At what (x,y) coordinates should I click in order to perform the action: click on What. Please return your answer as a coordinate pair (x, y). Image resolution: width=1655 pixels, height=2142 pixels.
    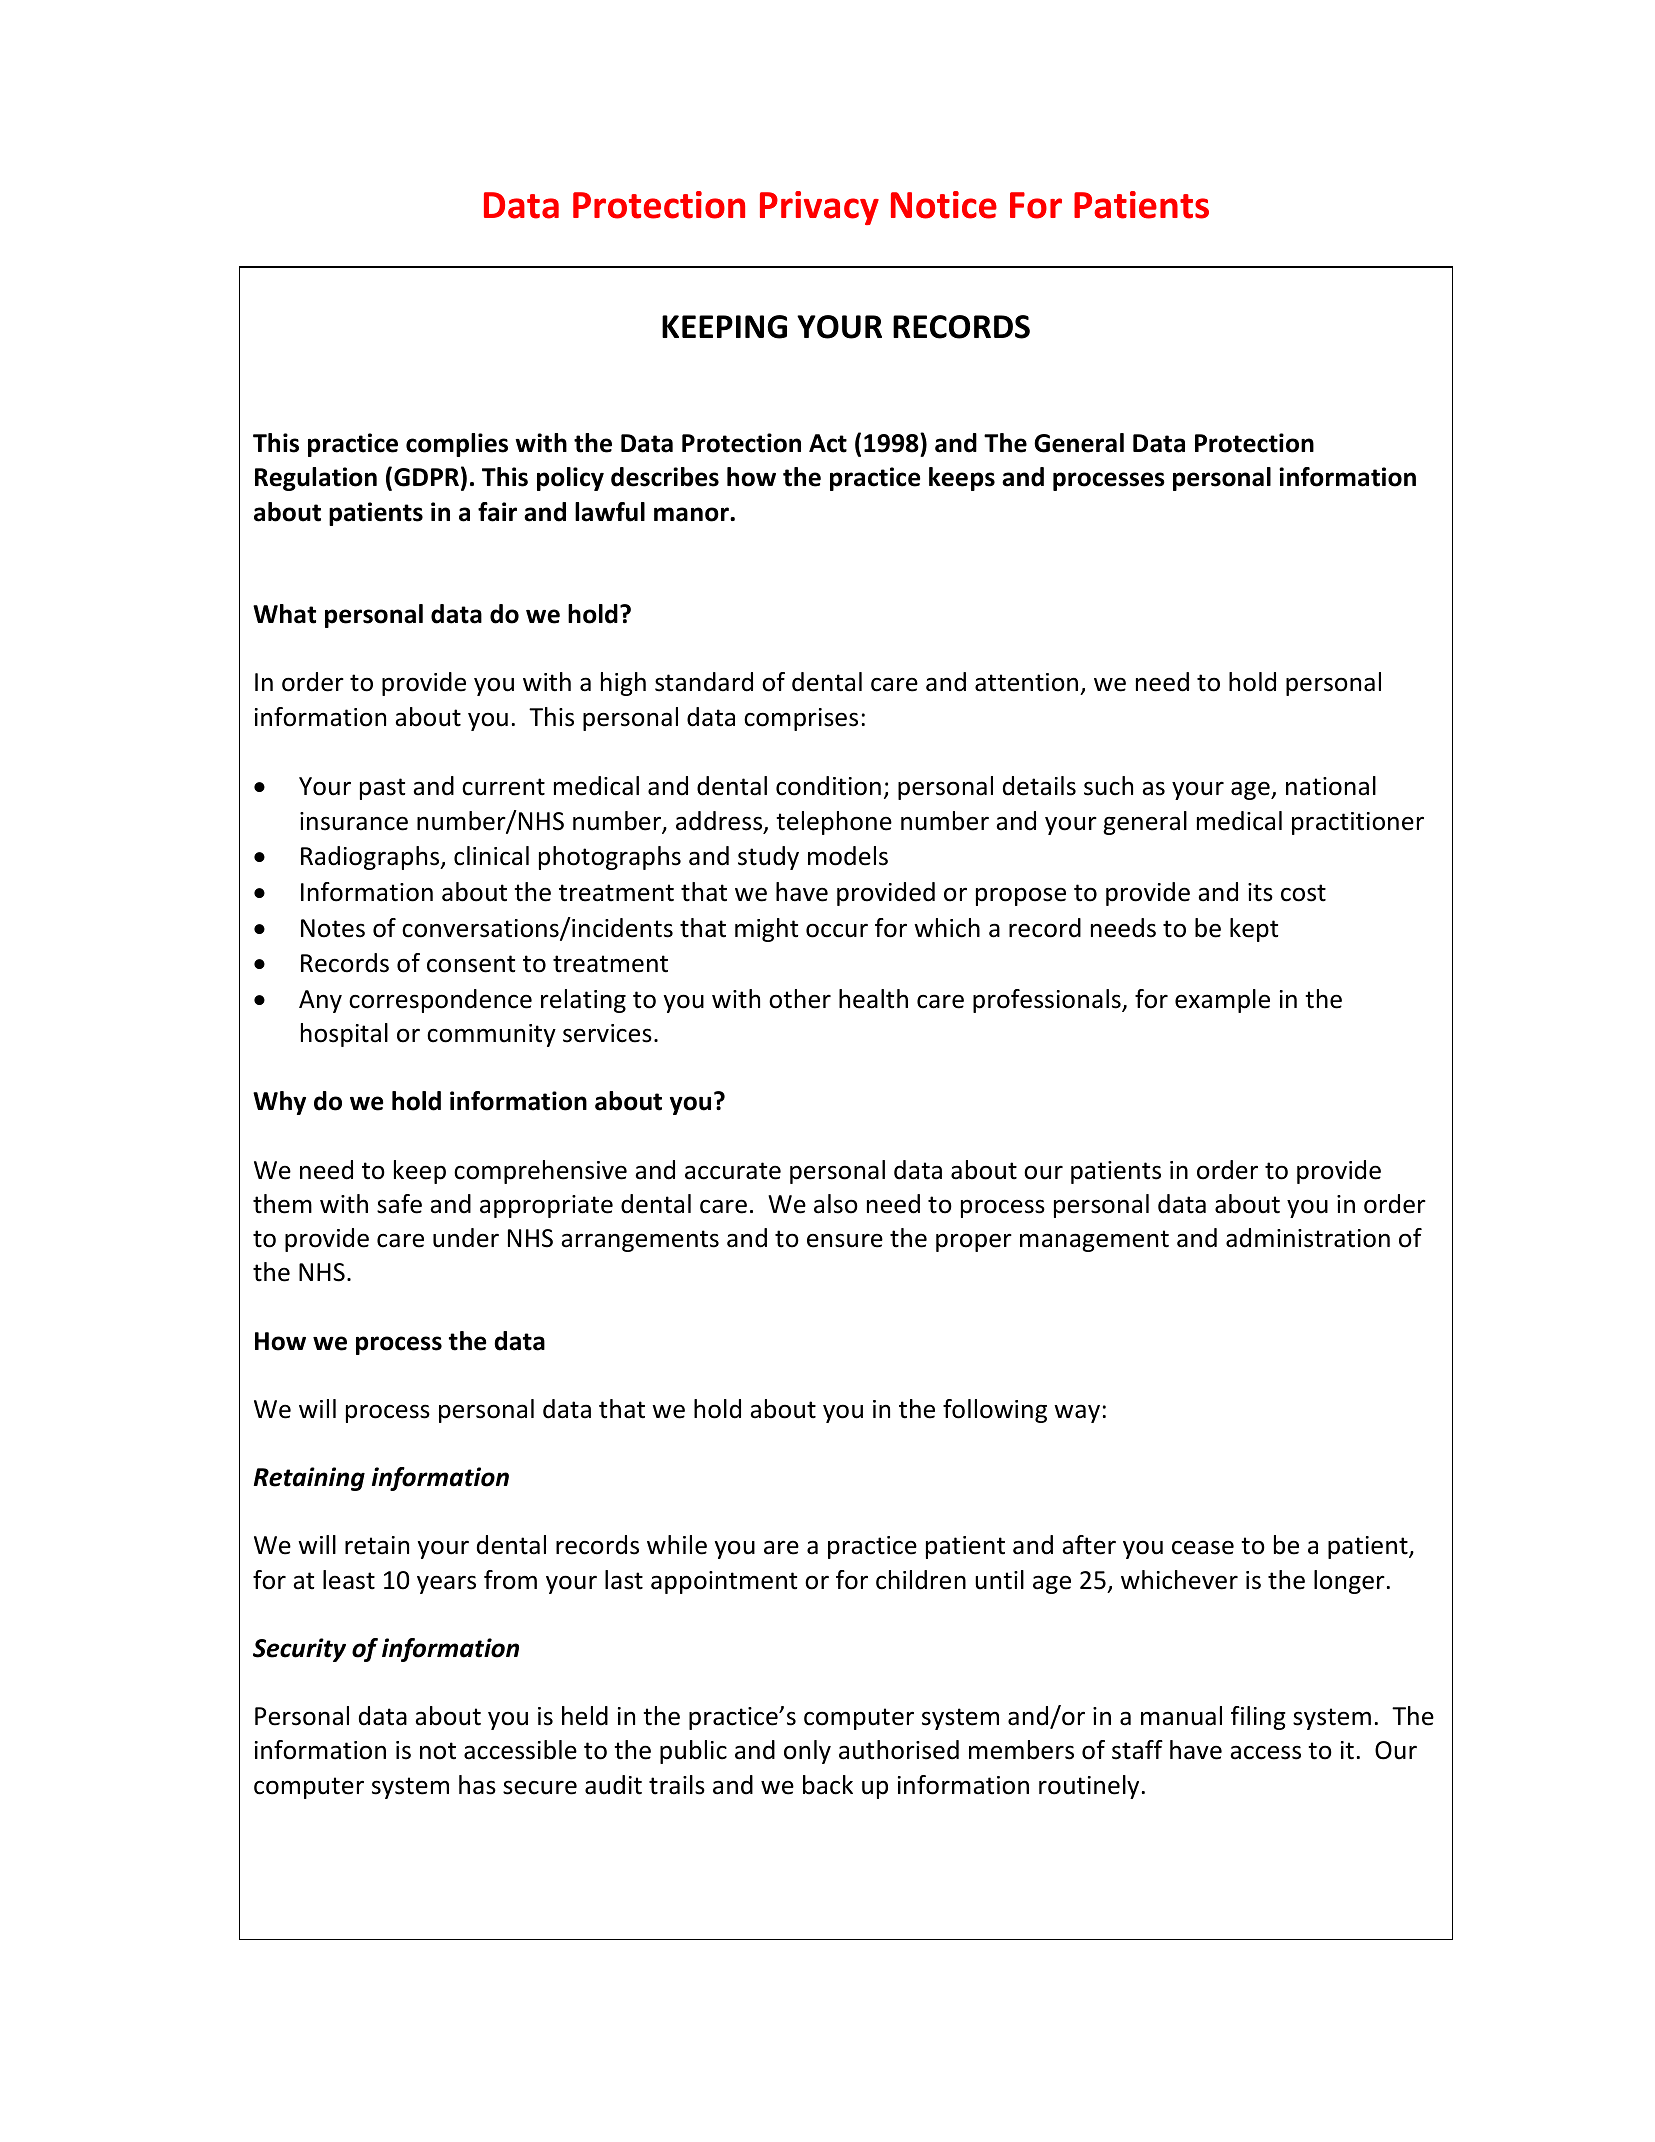
    Looking at the image, I should click on (284, 614).
